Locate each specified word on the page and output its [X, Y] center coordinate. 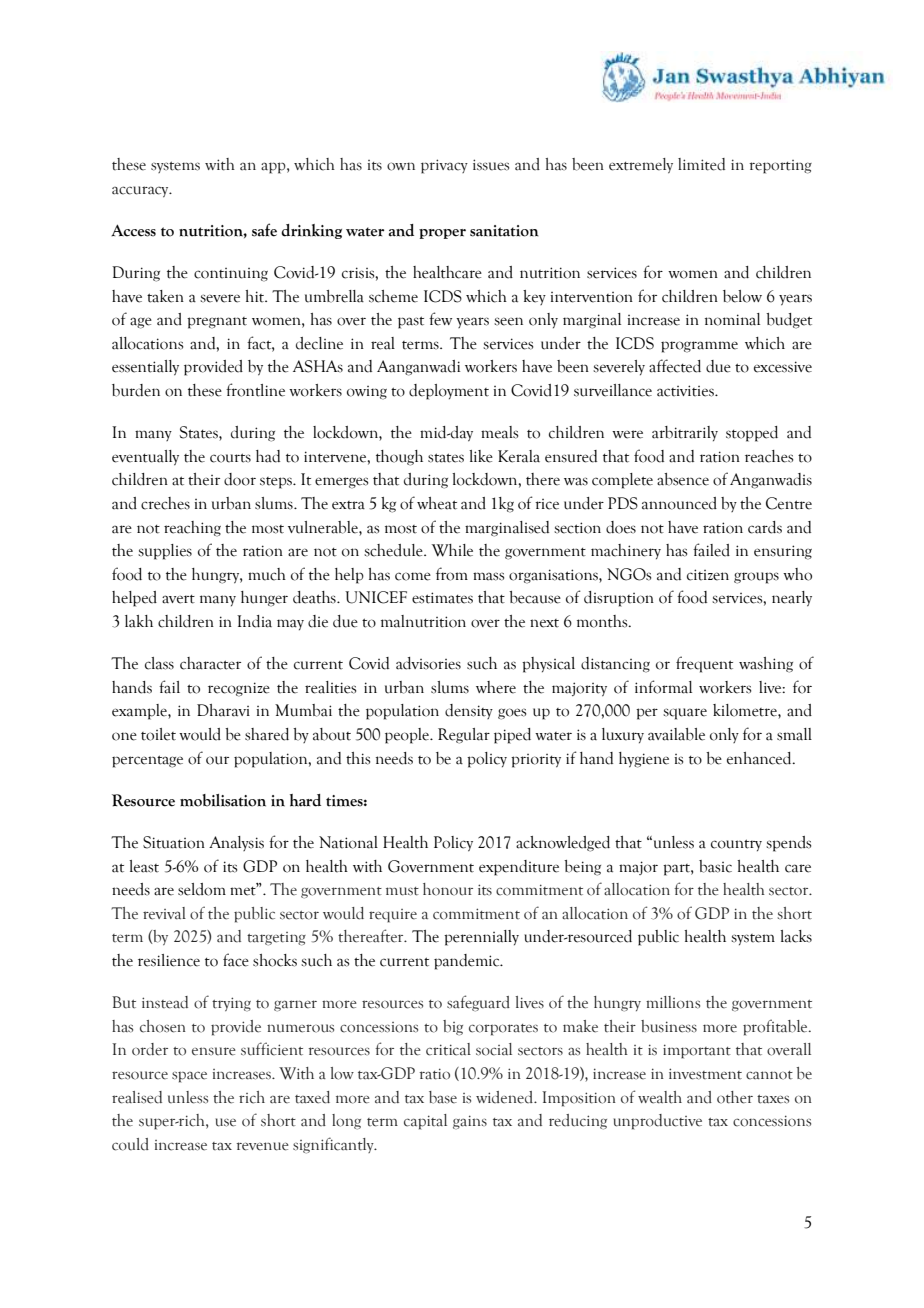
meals [499, 432]
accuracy [141, 191]
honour [448, 889]
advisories [428, 663]
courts [230, 458]
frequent [704, 664]
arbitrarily [685, 433]
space [189, 1077]
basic [715, 866]
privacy [444, 166]
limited [701, 164]
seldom [202, 889]
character [210, 663]
